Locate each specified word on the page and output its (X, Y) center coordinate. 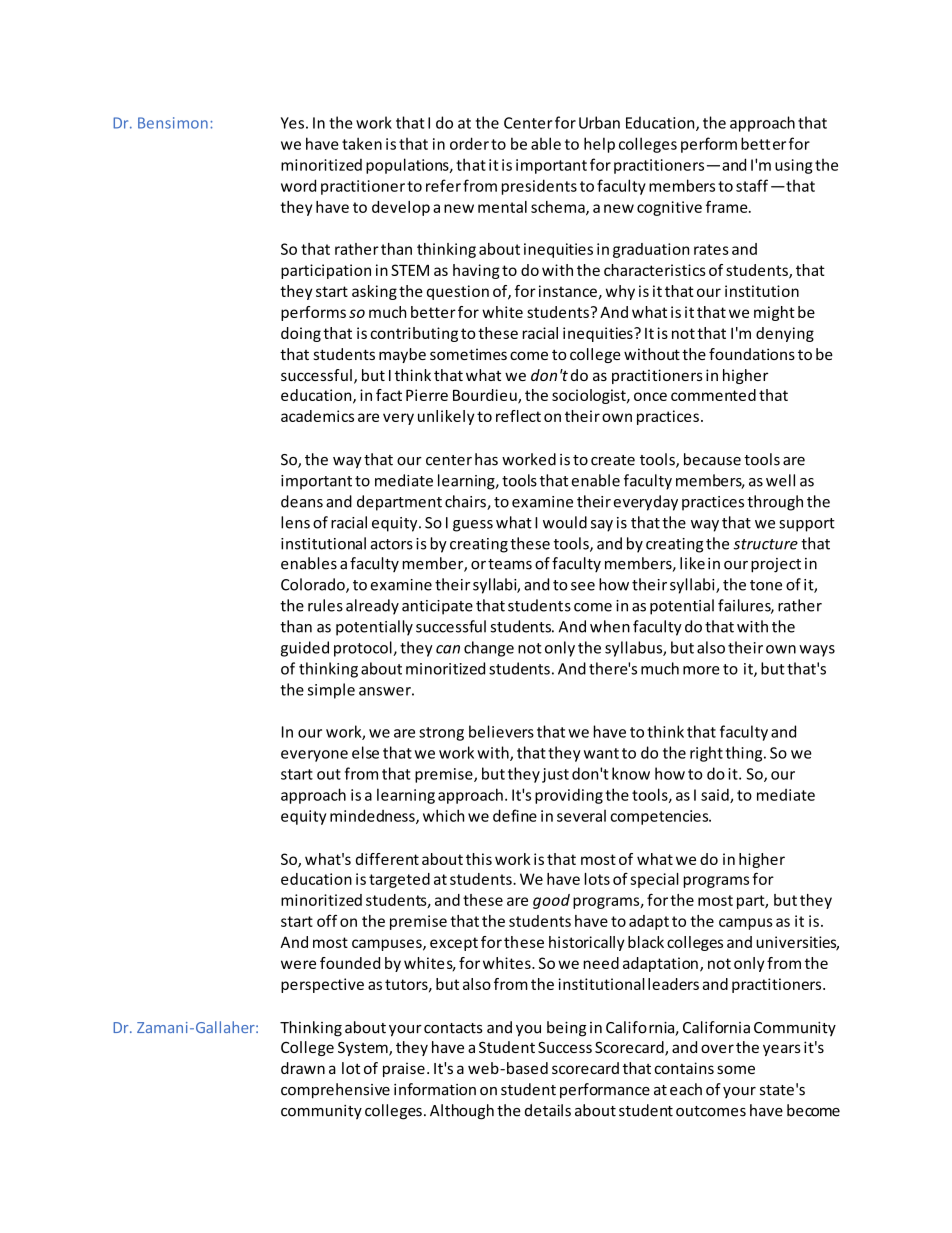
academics (317, 416)
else (365, 752)
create (613, 460)
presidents (539, 187)
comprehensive (335, 1091)
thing (745, 754)
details (548, 1110)
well (780, 480)
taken (362, 143)
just (555, 775)
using (794, 166)
